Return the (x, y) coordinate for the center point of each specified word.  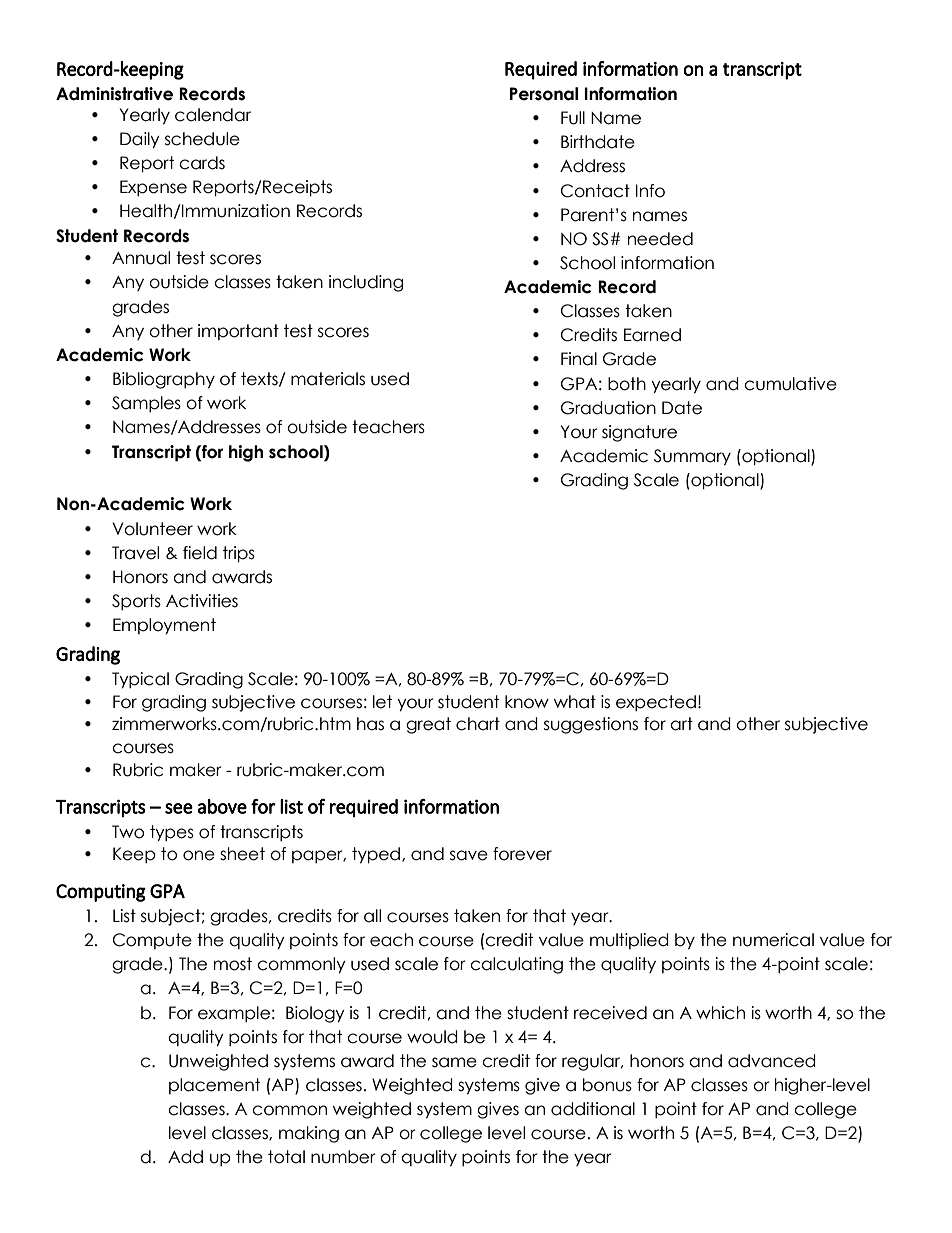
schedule (202, 139)
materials (328, 379)
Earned (652, 335)
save (469, 855)
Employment (164, 626)
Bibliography (164, 380)
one (199, 855)
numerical (773, 940)
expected (656, 703)
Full (573, 118)
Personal (544, 94)
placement (214, 1086)
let (382, 702)
